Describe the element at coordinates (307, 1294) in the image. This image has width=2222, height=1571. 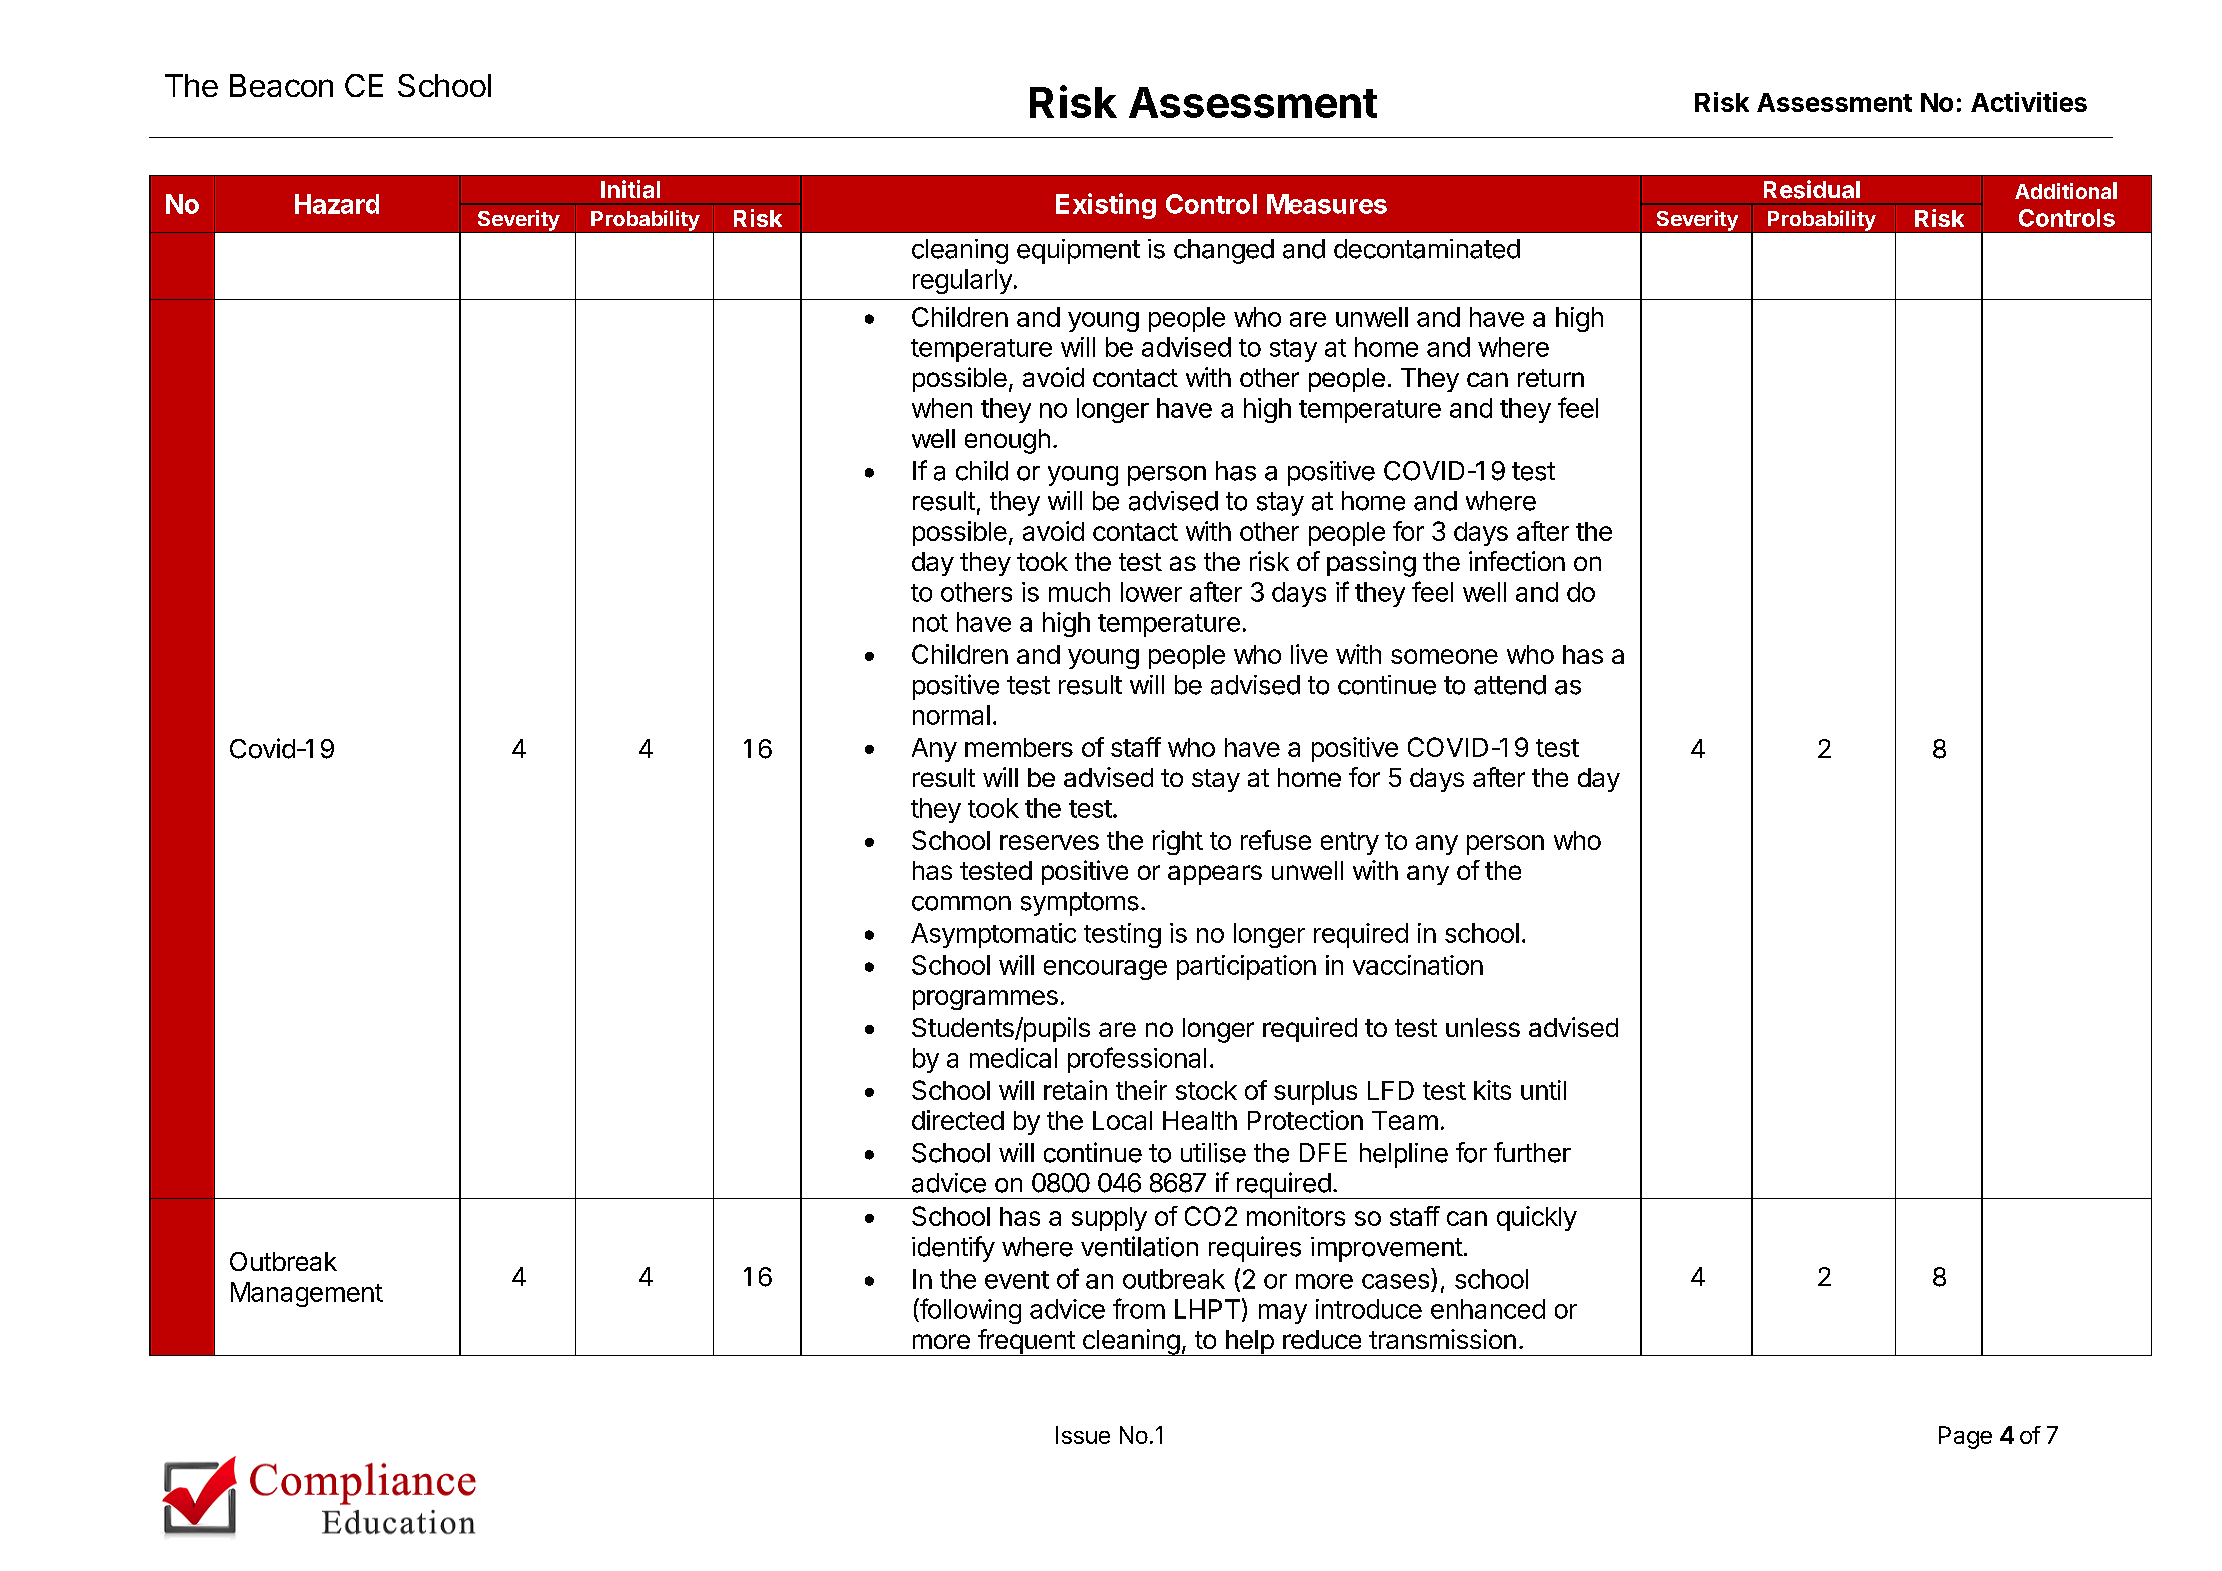
I see `Management` at that location.
